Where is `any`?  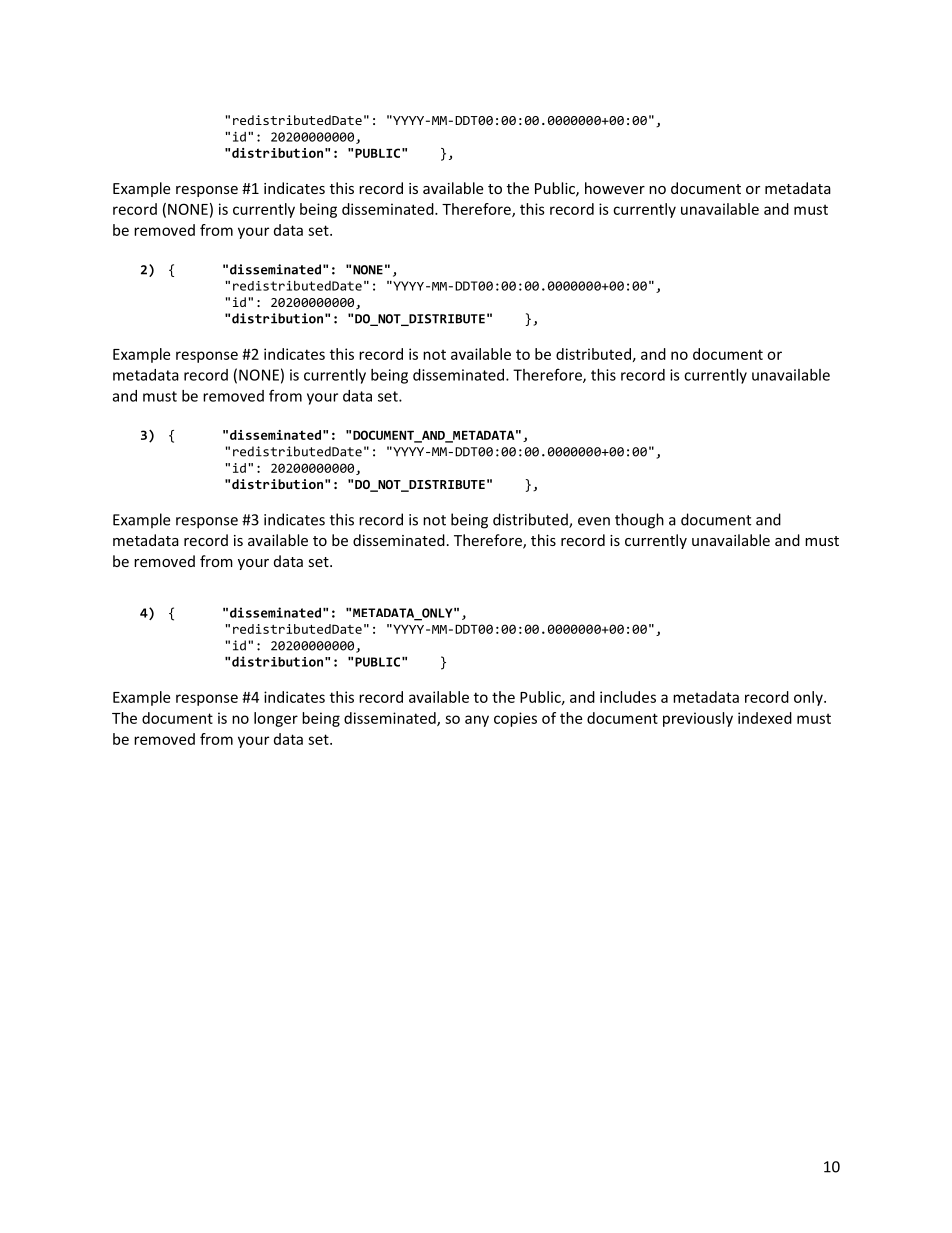
any is located at coordinates (477, 721).
